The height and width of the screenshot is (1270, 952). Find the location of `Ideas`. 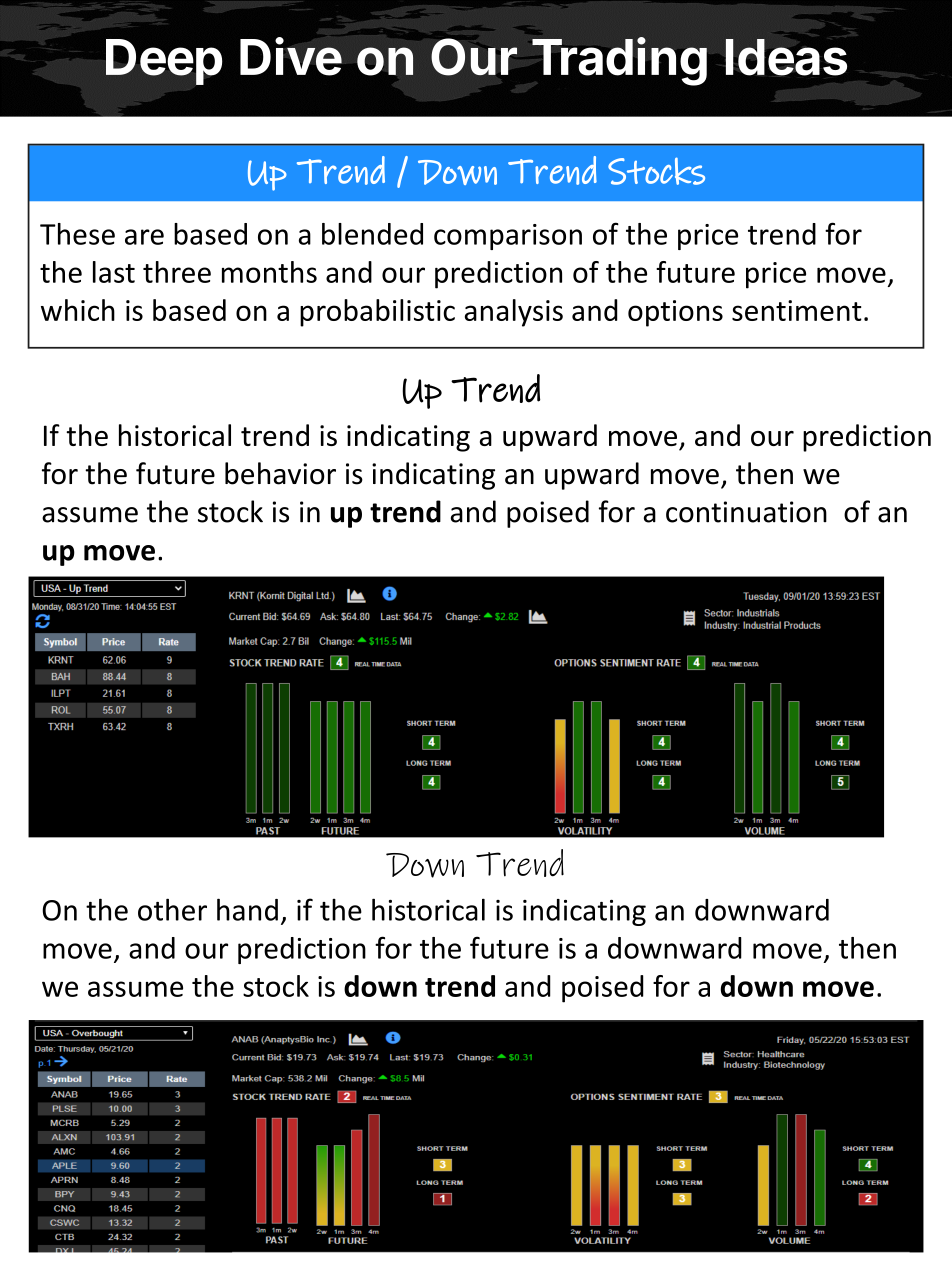

Ideas is located at coordinates (786, 58).
